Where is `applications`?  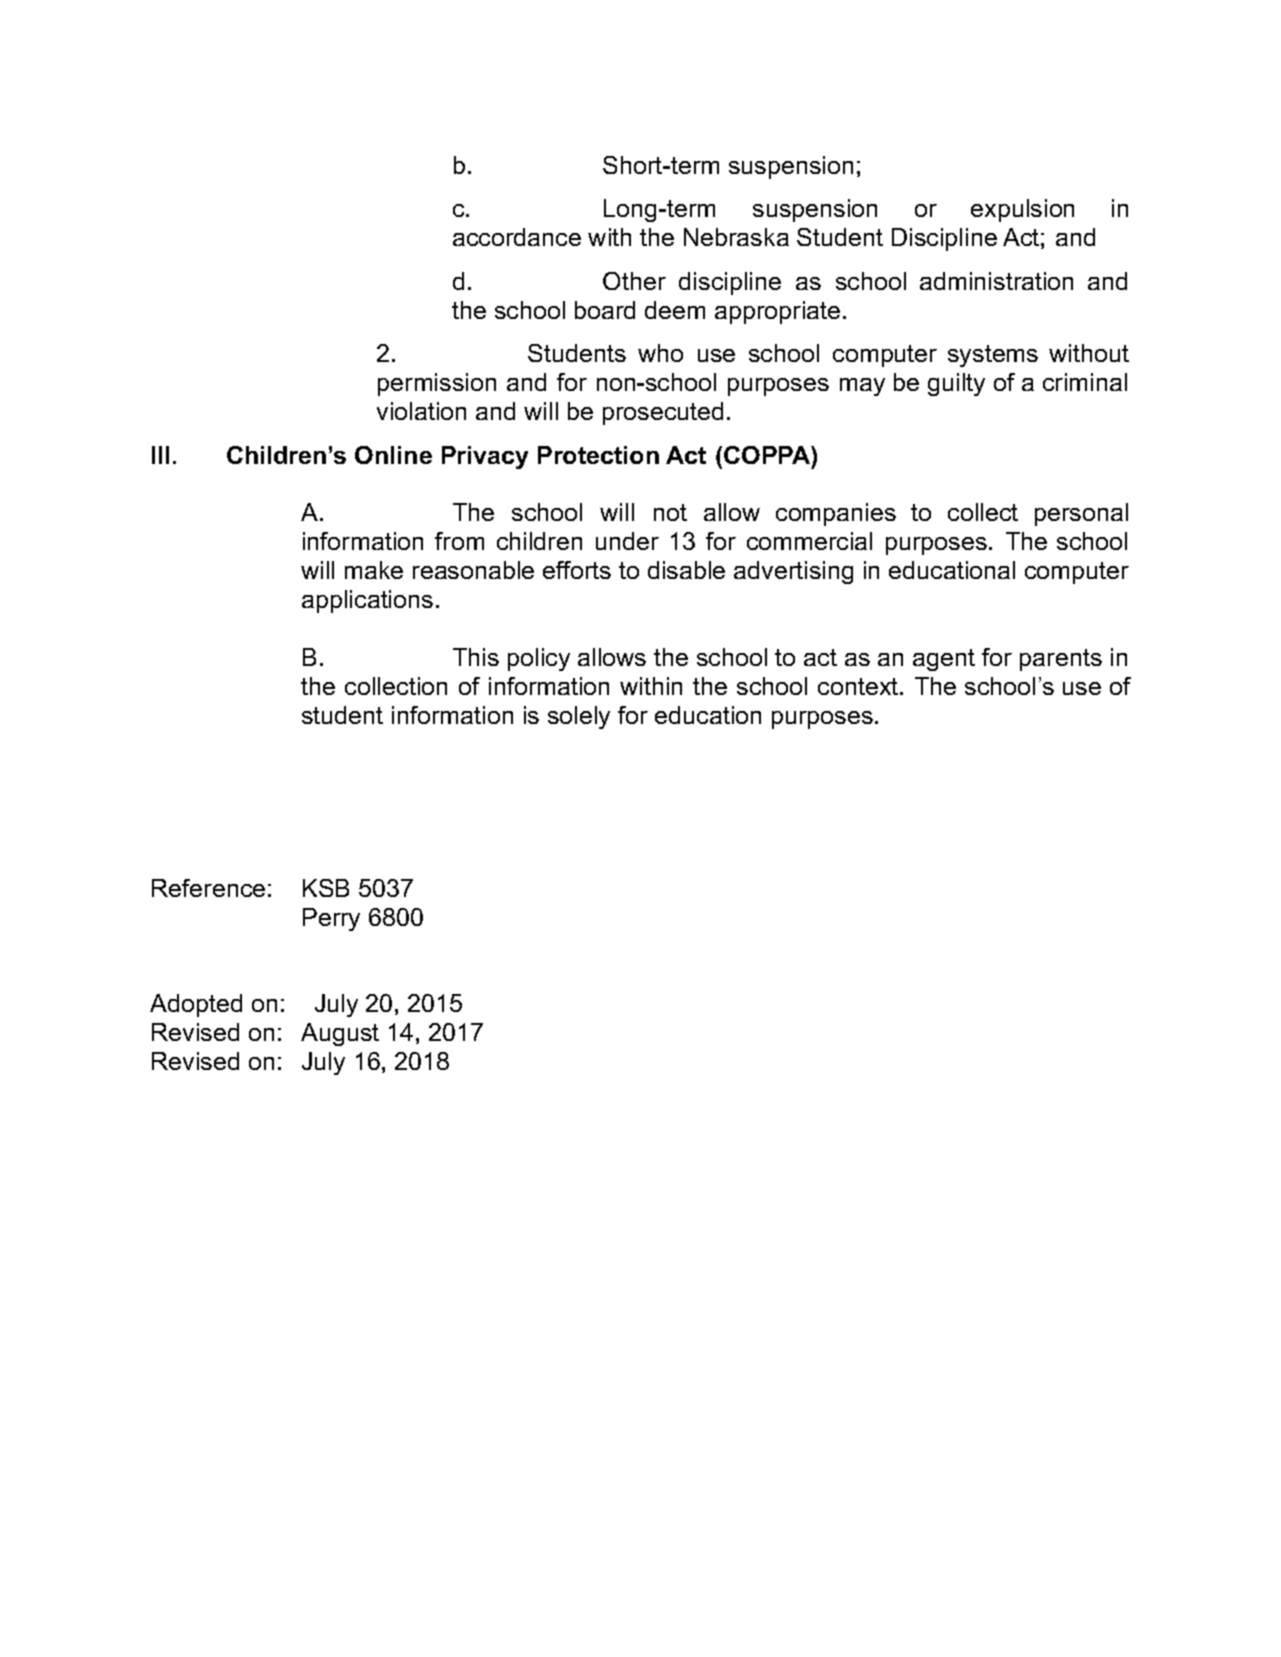
applications is located at coordinates (367, 601).
